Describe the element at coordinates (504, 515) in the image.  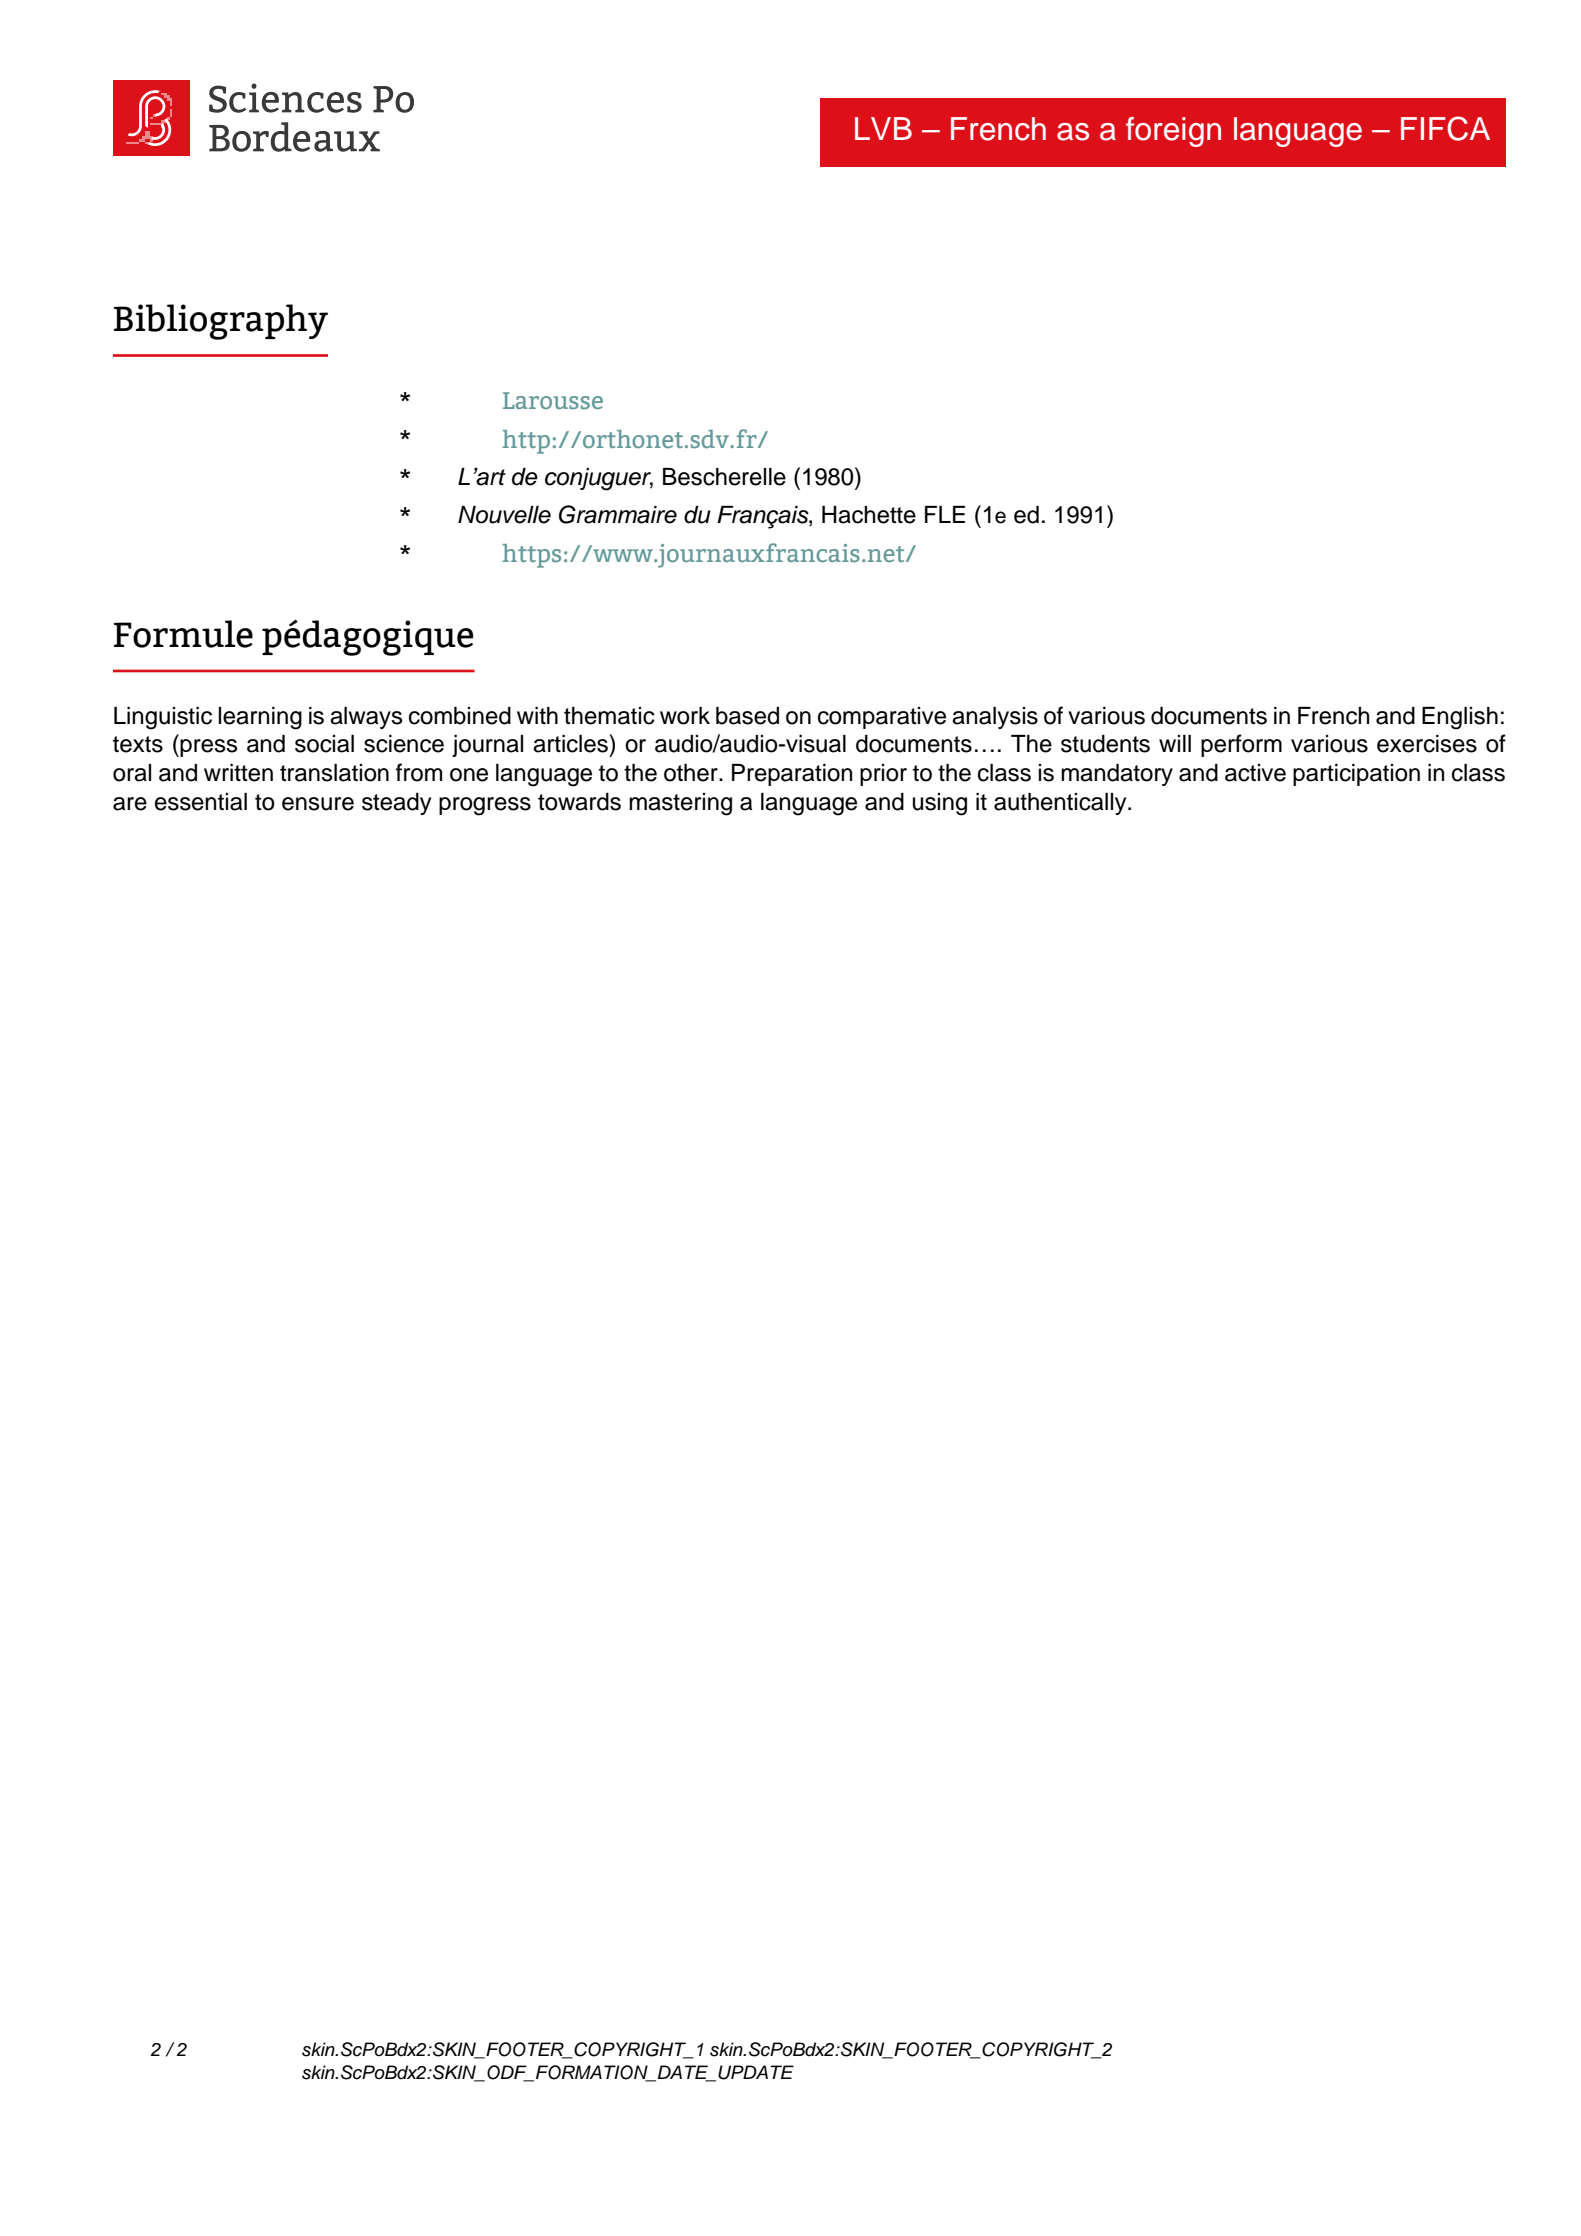
I see `Nouvelle` at that location.
